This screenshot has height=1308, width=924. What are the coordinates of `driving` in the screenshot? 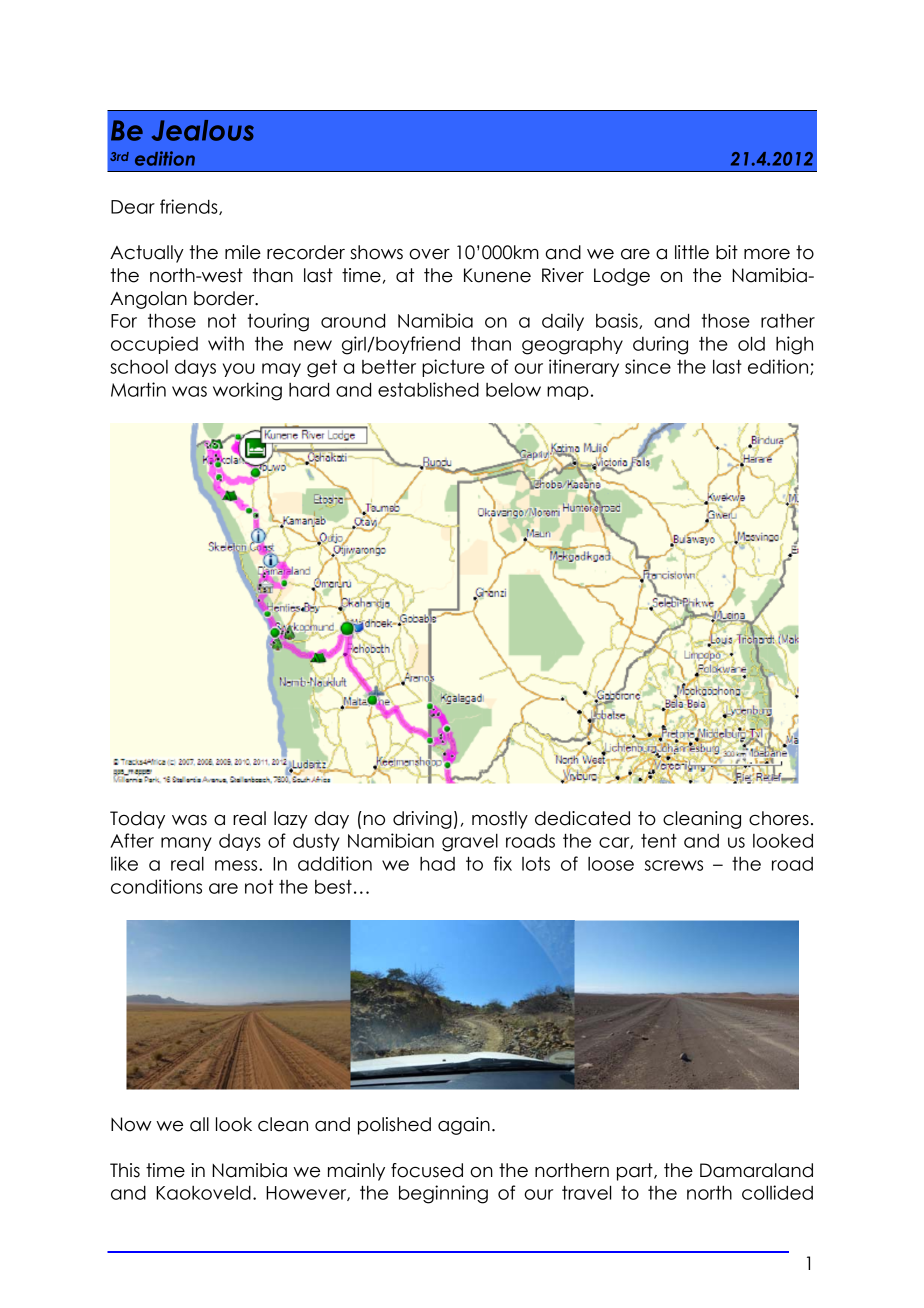 It's located at (422, 820).
